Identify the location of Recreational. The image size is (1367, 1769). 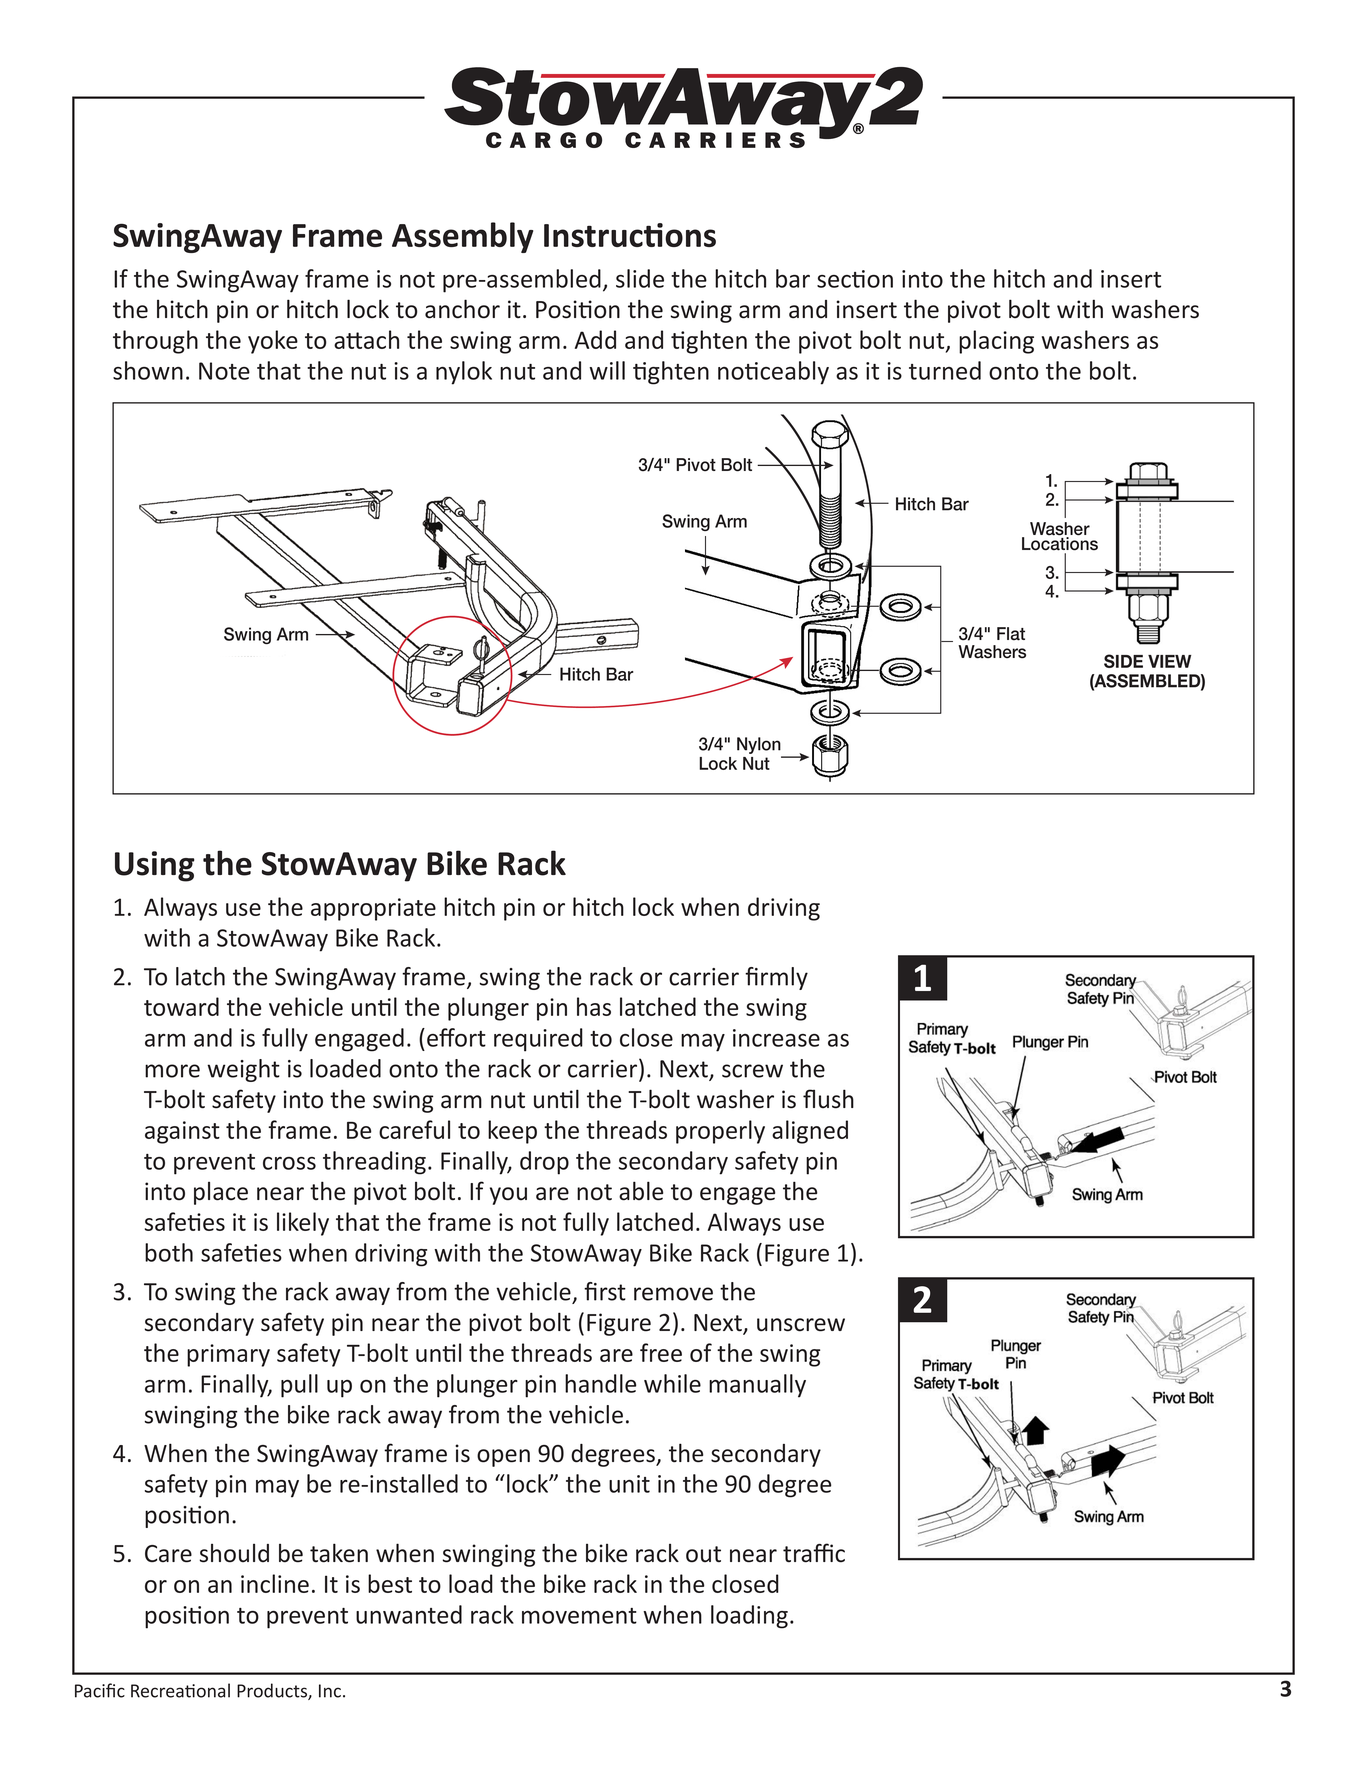
(180, 1690).
